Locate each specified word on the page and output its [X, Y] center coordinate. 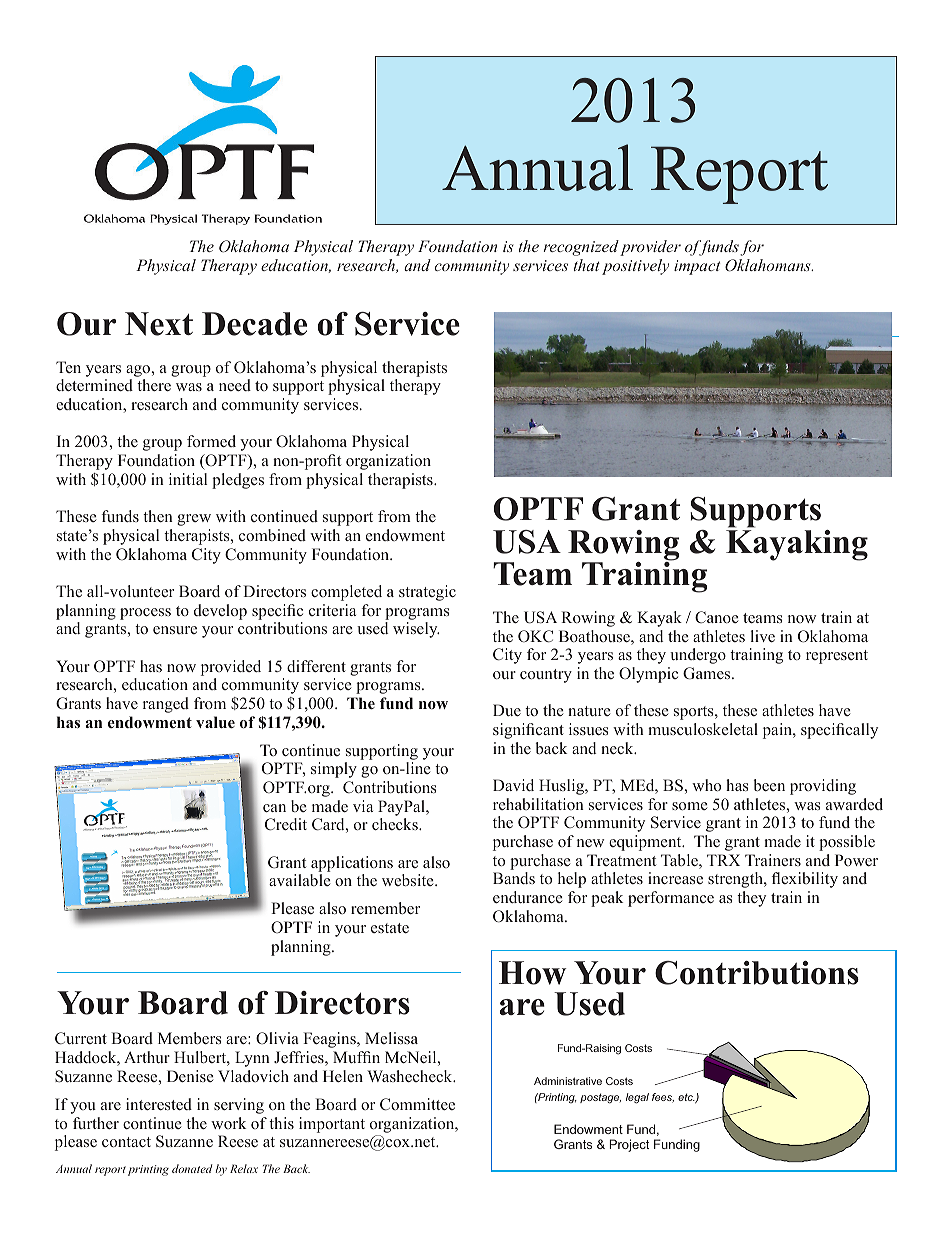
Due [507, 710]
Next [159, 324]
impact [697, 267]
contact [126, 1142]
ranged [166, 705]
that [586, 265]
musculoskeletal [703, 729]
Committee [417, 1104]
